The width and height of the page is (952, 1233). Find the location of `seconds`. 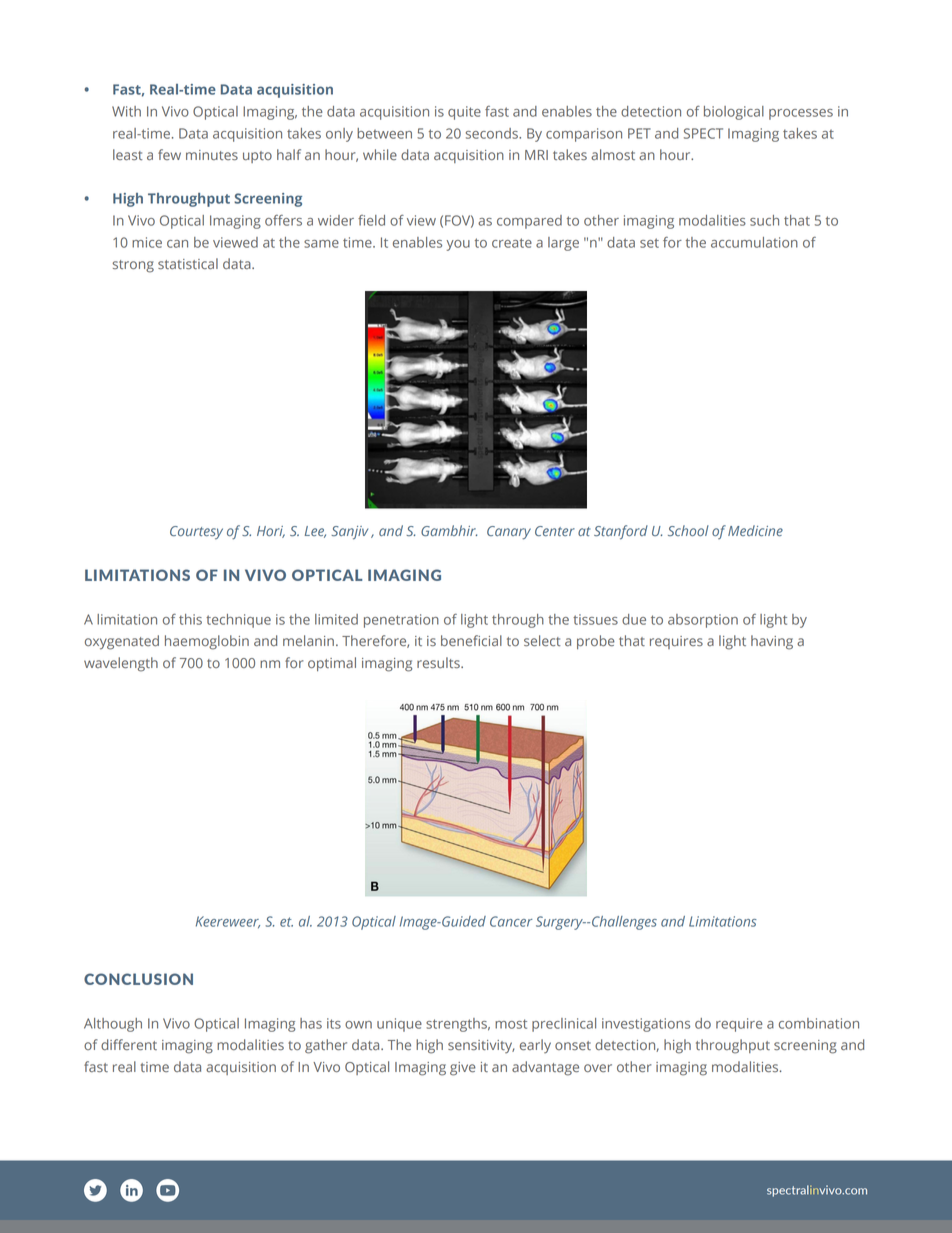

seconds is located at coordinates (493, 133).
